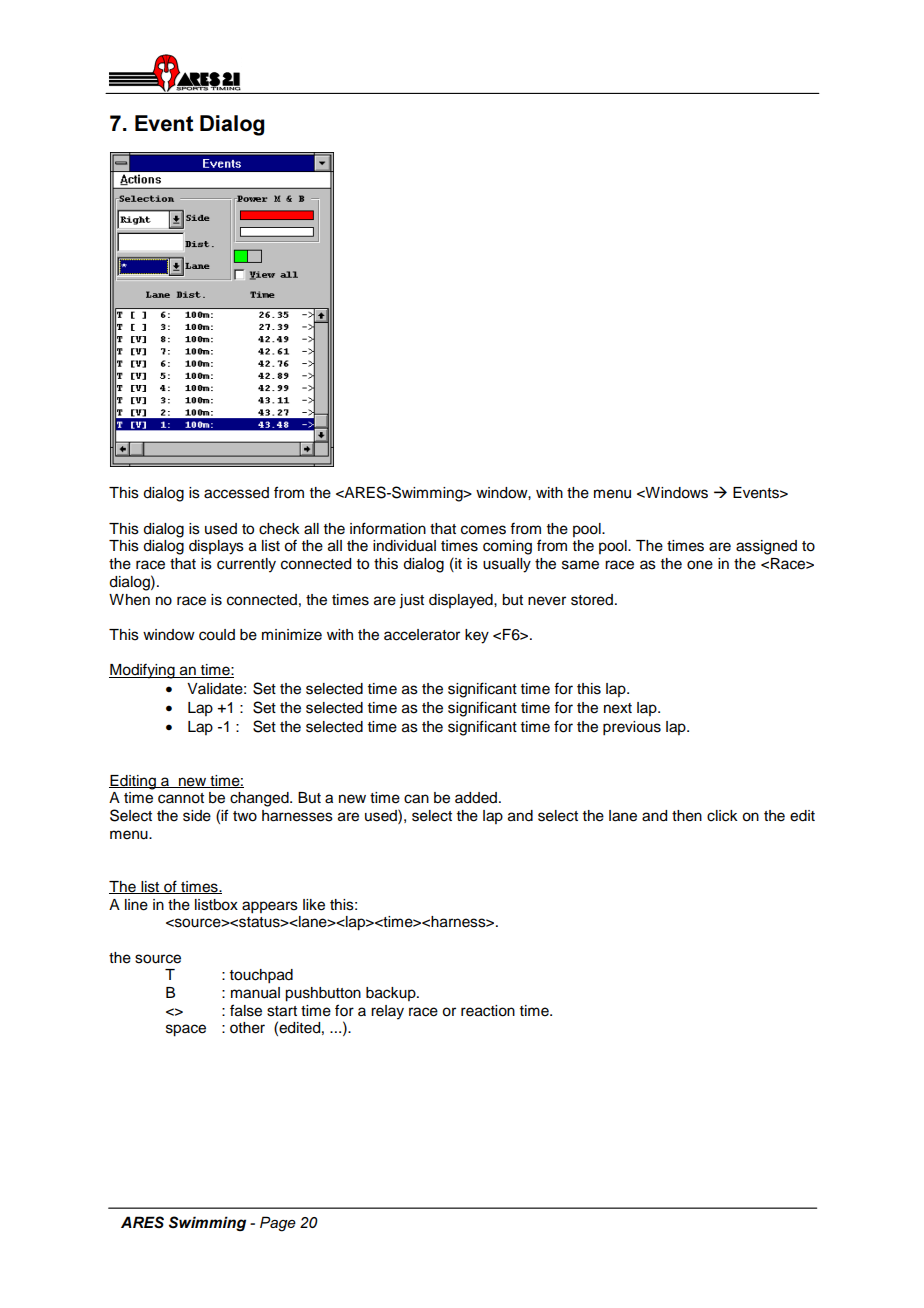  What do you see at coordinates (766, 547) in the document?
I see `assigned` at bounding box center [766, 547].
